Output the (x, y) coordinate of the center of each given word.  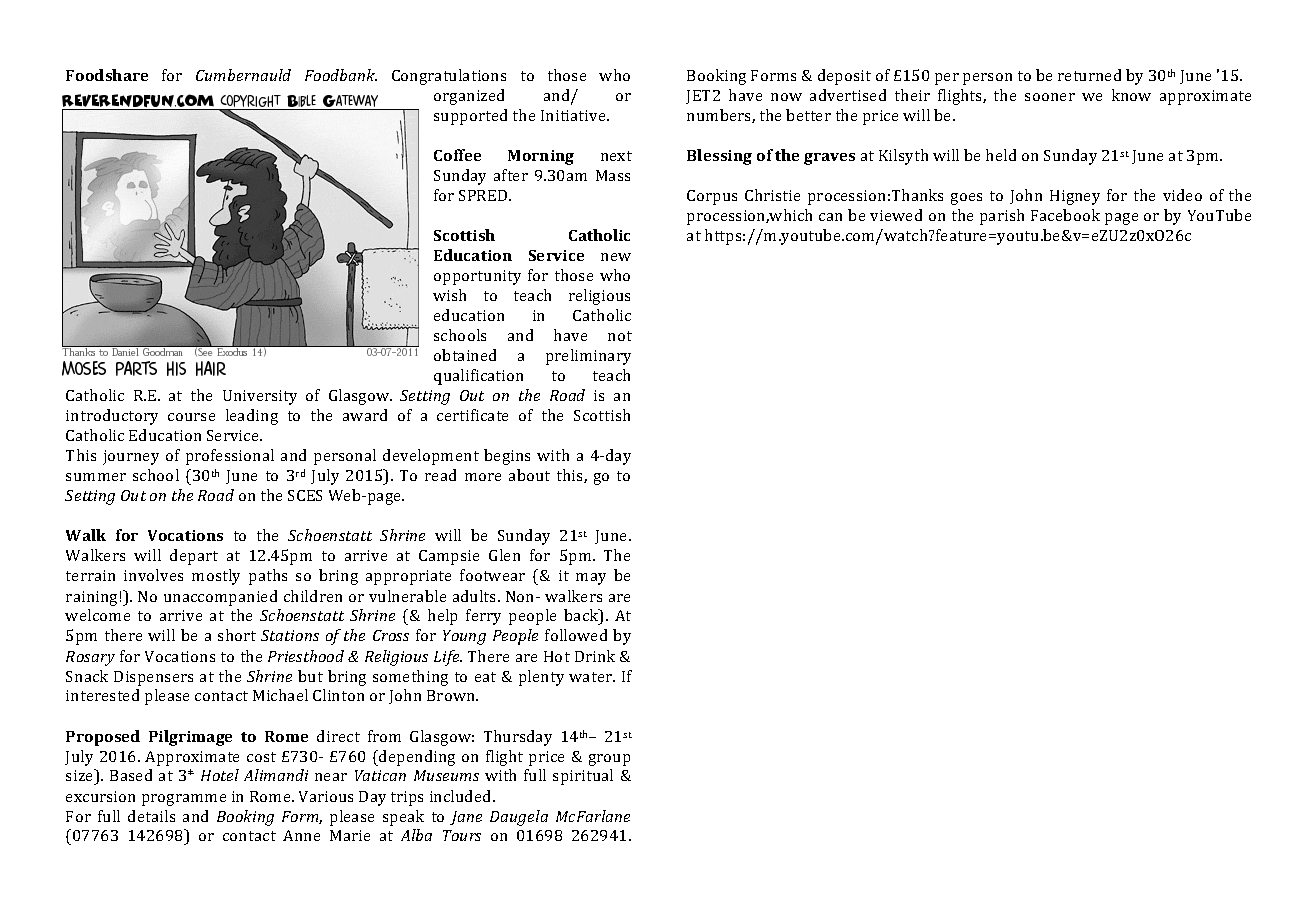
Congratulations (449, 77)
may (591, 579)
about (529, 475)
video (1182, 195)
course (191, 417)
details (151, 816)
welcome (97, 615)
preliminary (588, 357)
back (582, 616)
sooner (1050, 97)
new (616, 257)
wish (449, 295)
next (616, 156)
